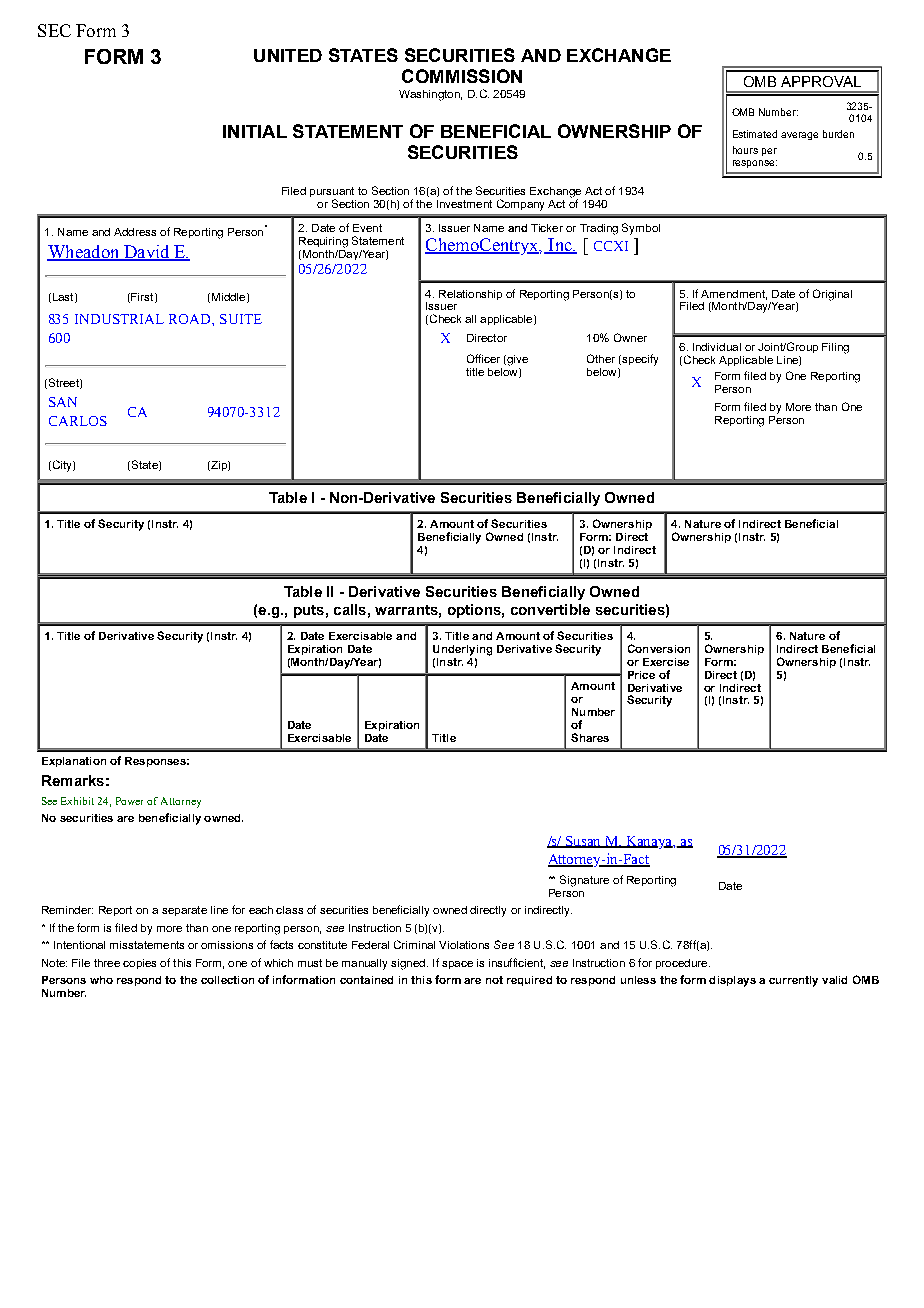  What do you see at coordinates (464, 945) in the page?
I see `Violations` at bounding box center [464, 945].
